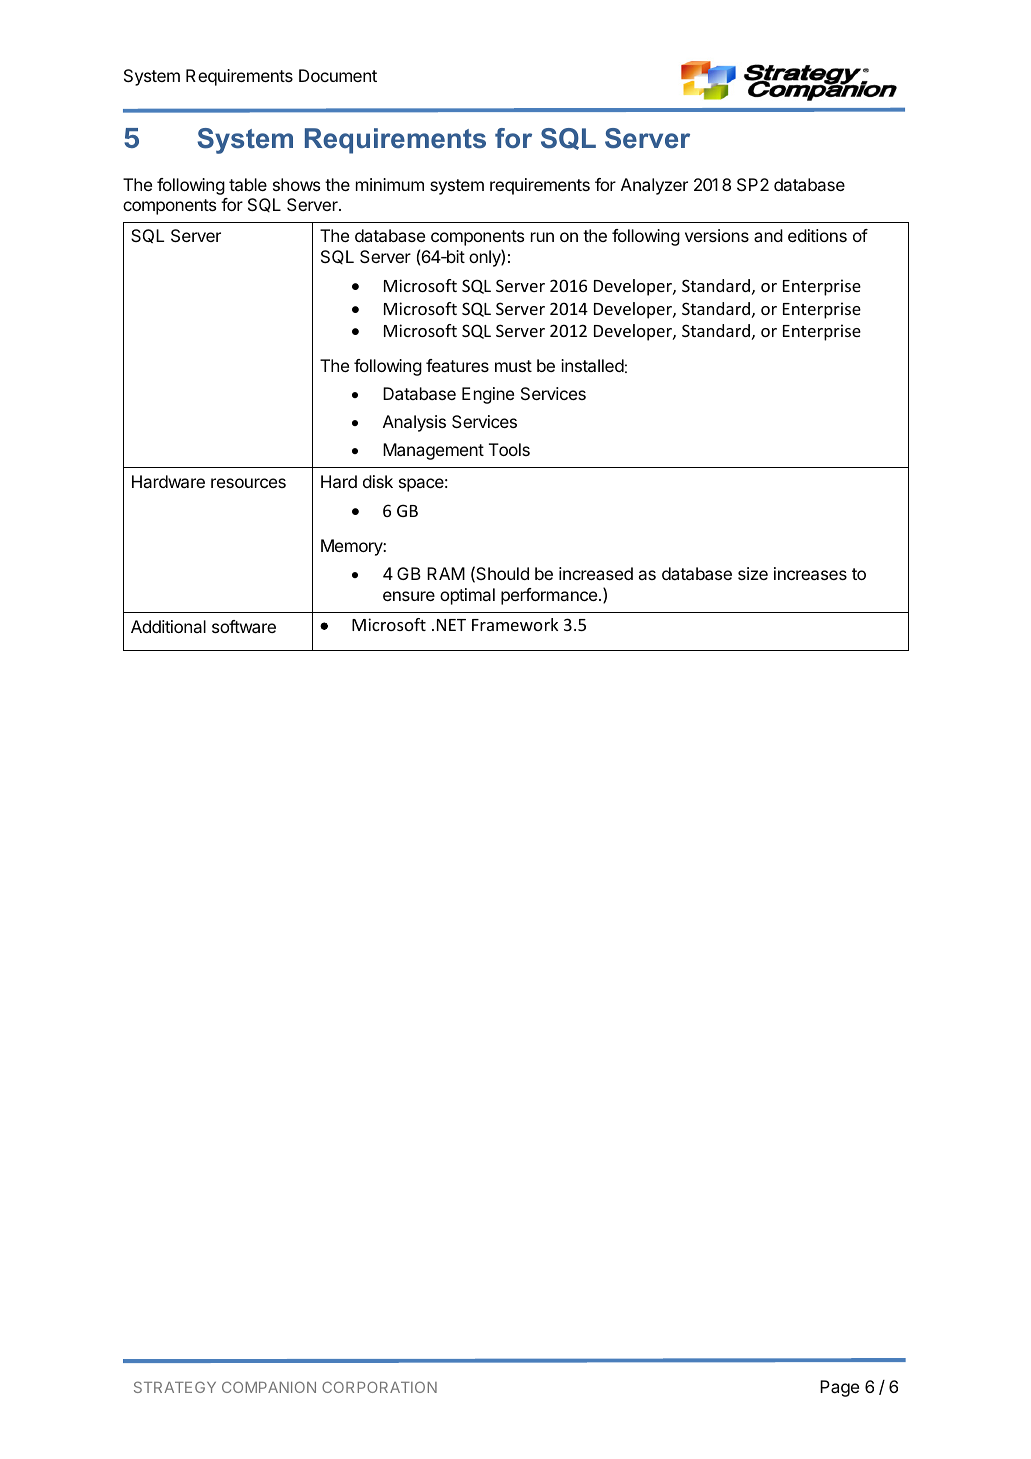 This document has height=1459, width=1031. I want to click on Analyzer, so click(654, 186).
